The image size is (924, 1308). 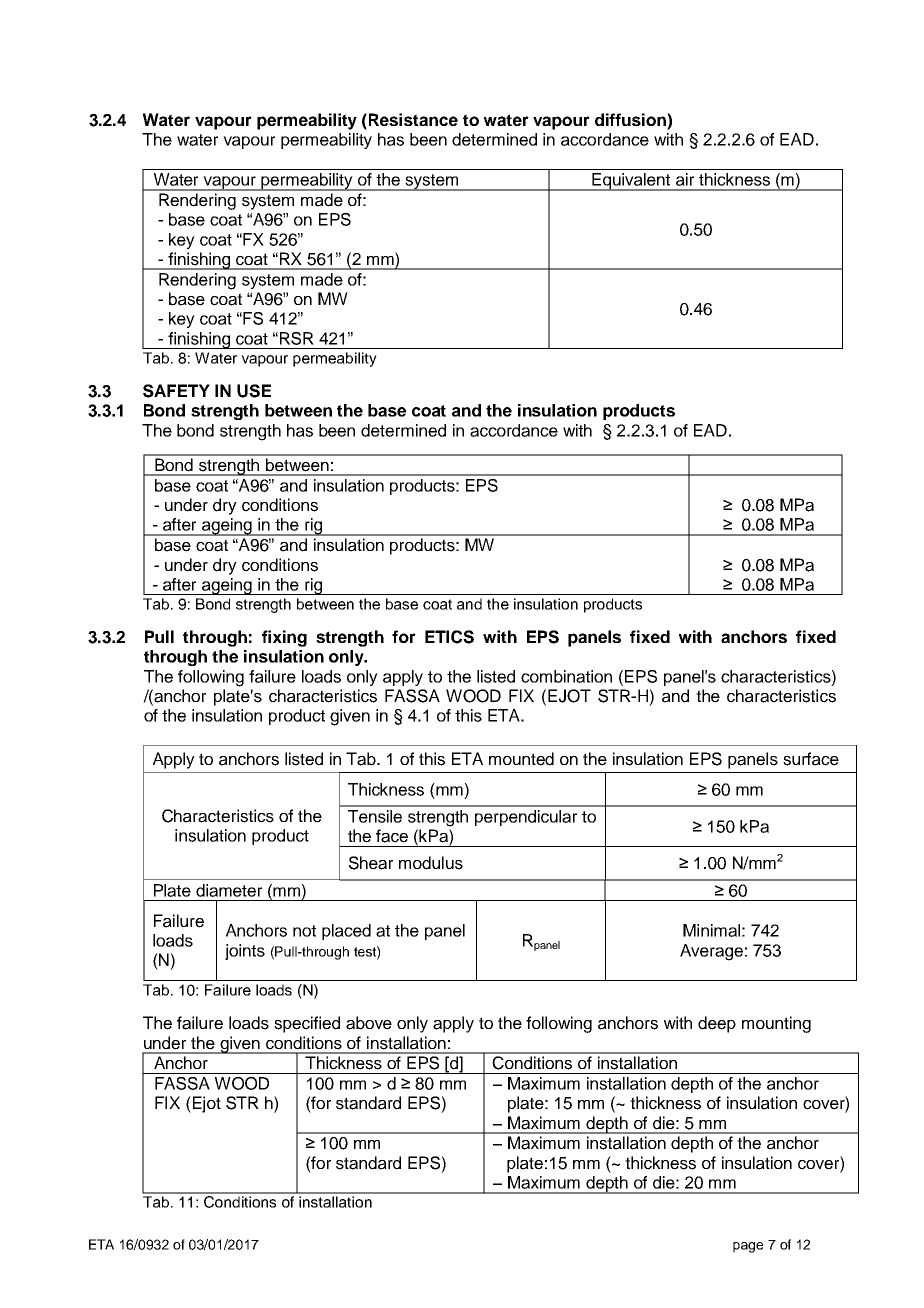 I want to click on above, so click(x=369, y=1023).
